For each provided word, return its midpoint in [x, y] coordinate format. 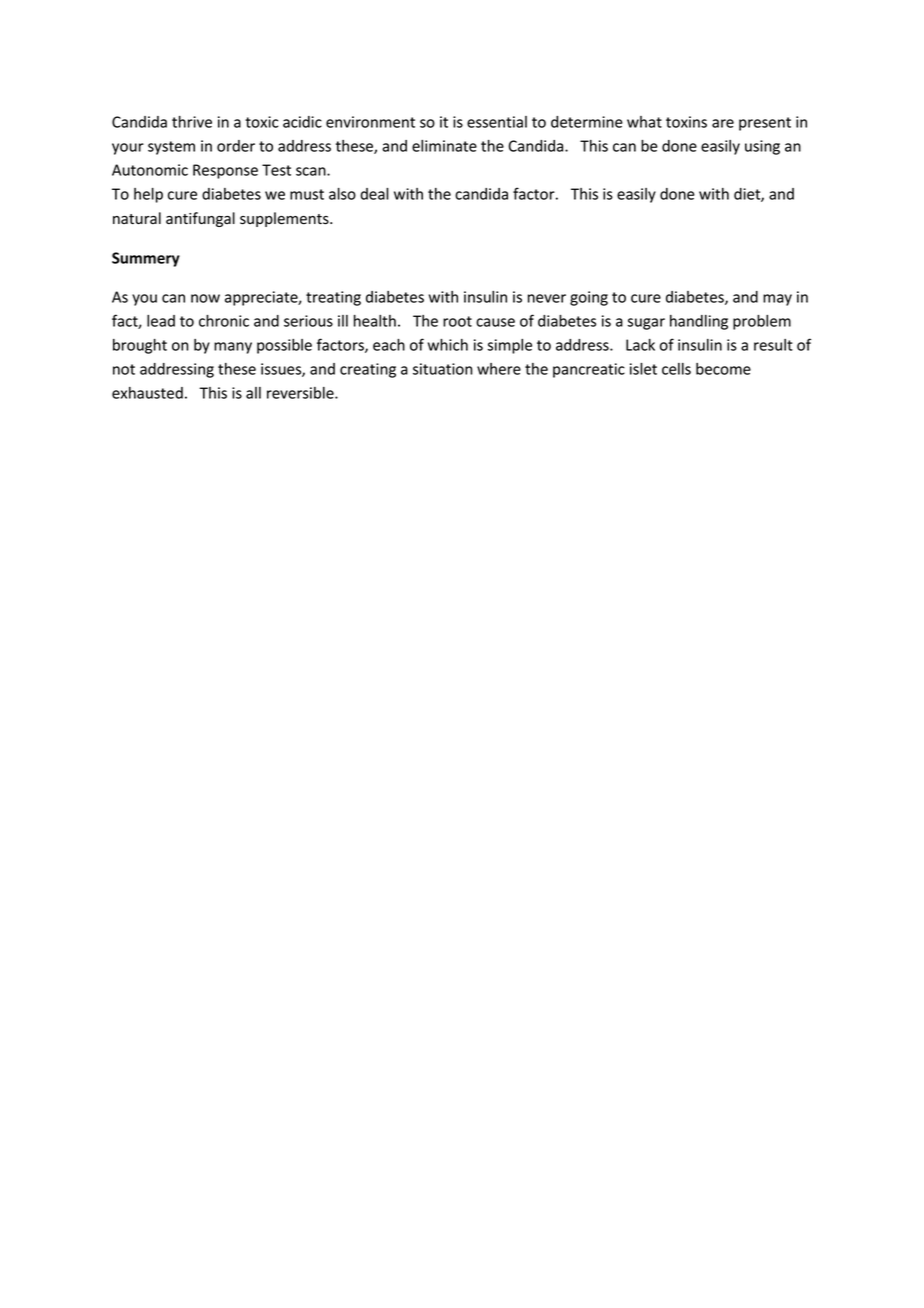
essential [497, 122]
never [547, 298]
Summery [146, 259]
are [723, 123]
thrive [192, 122]
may [777, 300]
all [253, 393]
